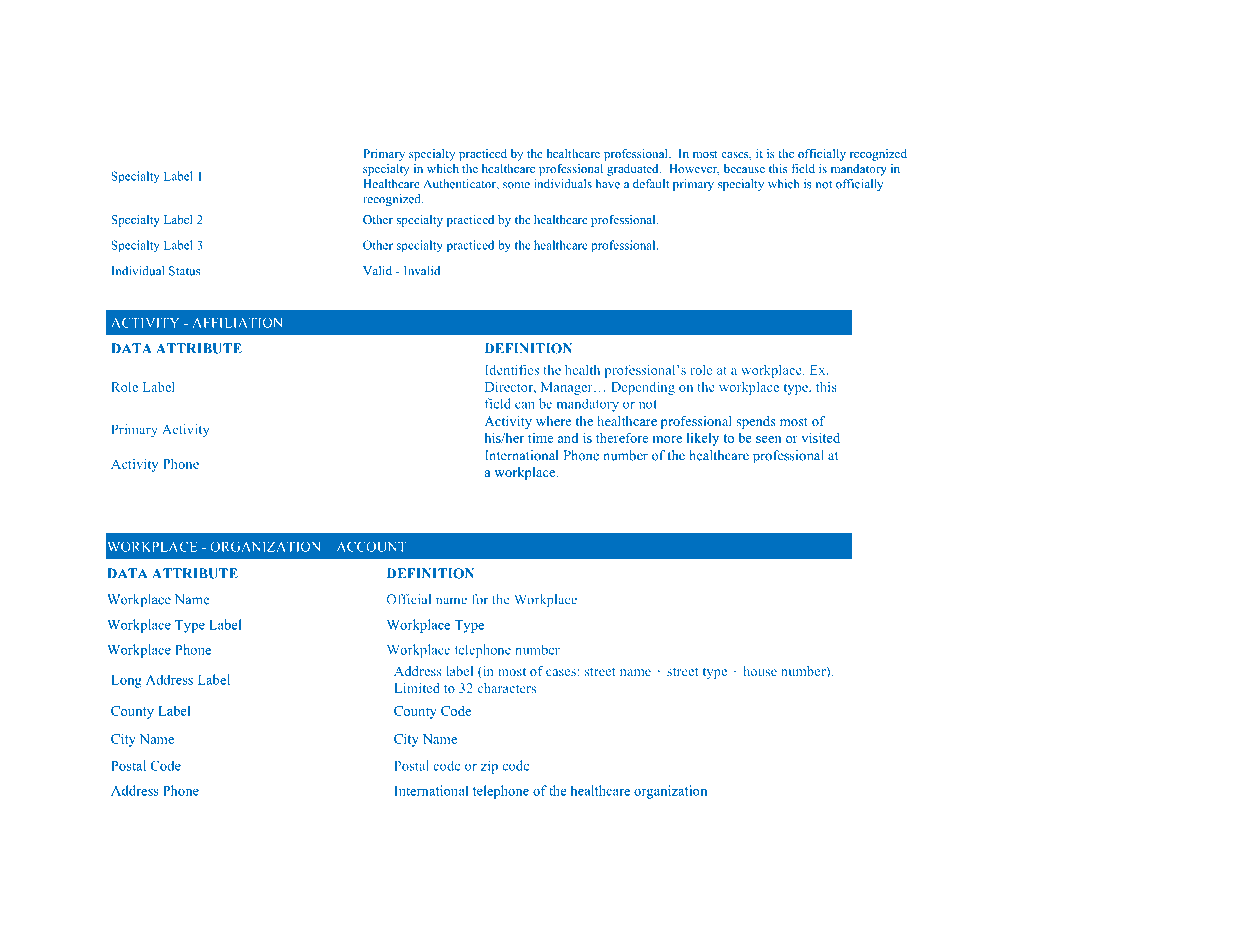  What do you see at coordinates (371, 546) in the document?
I see `ACCOUNT` at bounding box center [371, 546].
